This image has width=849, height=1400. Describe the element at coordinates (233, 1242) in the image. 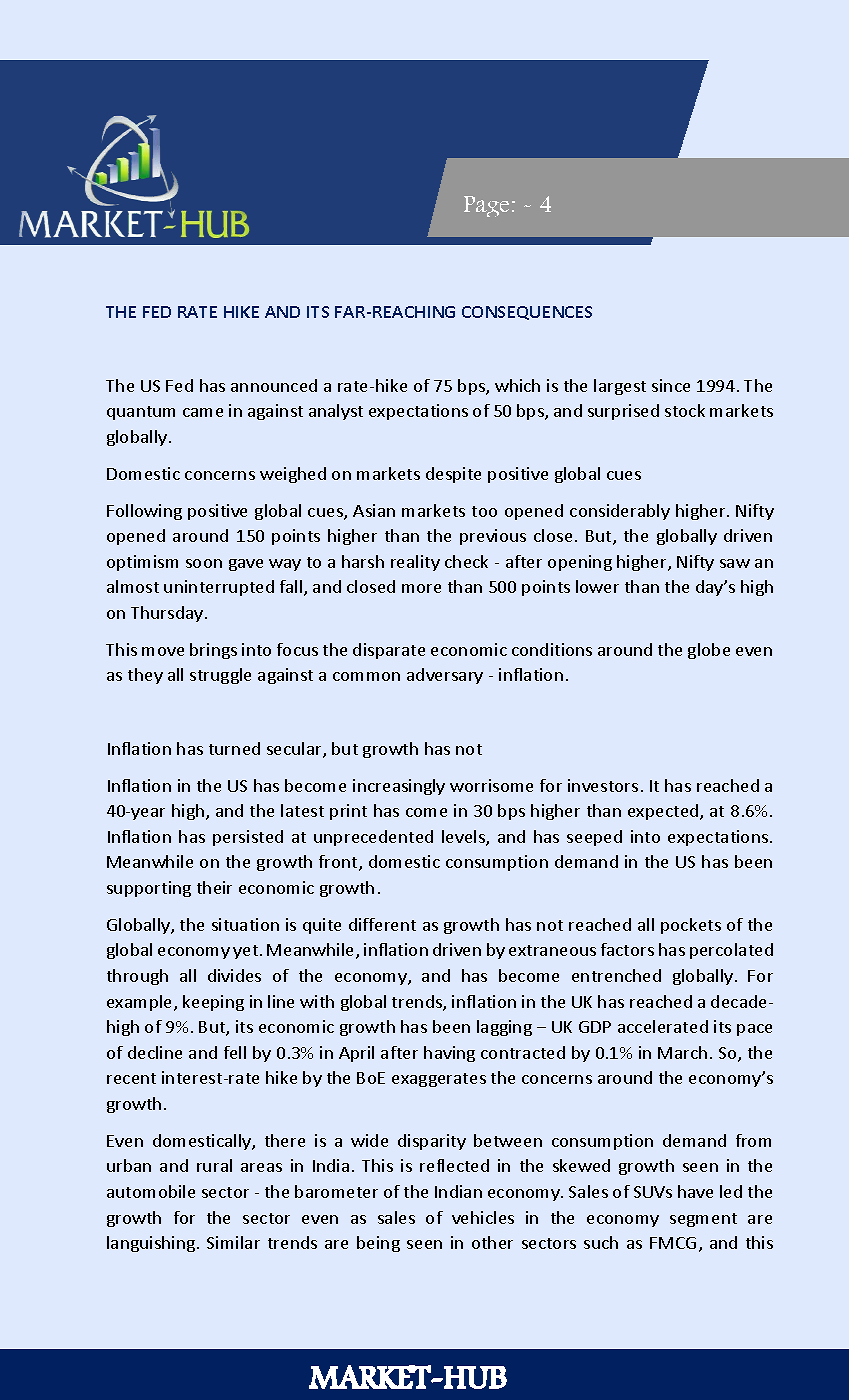

I see `Similar` at that location.
